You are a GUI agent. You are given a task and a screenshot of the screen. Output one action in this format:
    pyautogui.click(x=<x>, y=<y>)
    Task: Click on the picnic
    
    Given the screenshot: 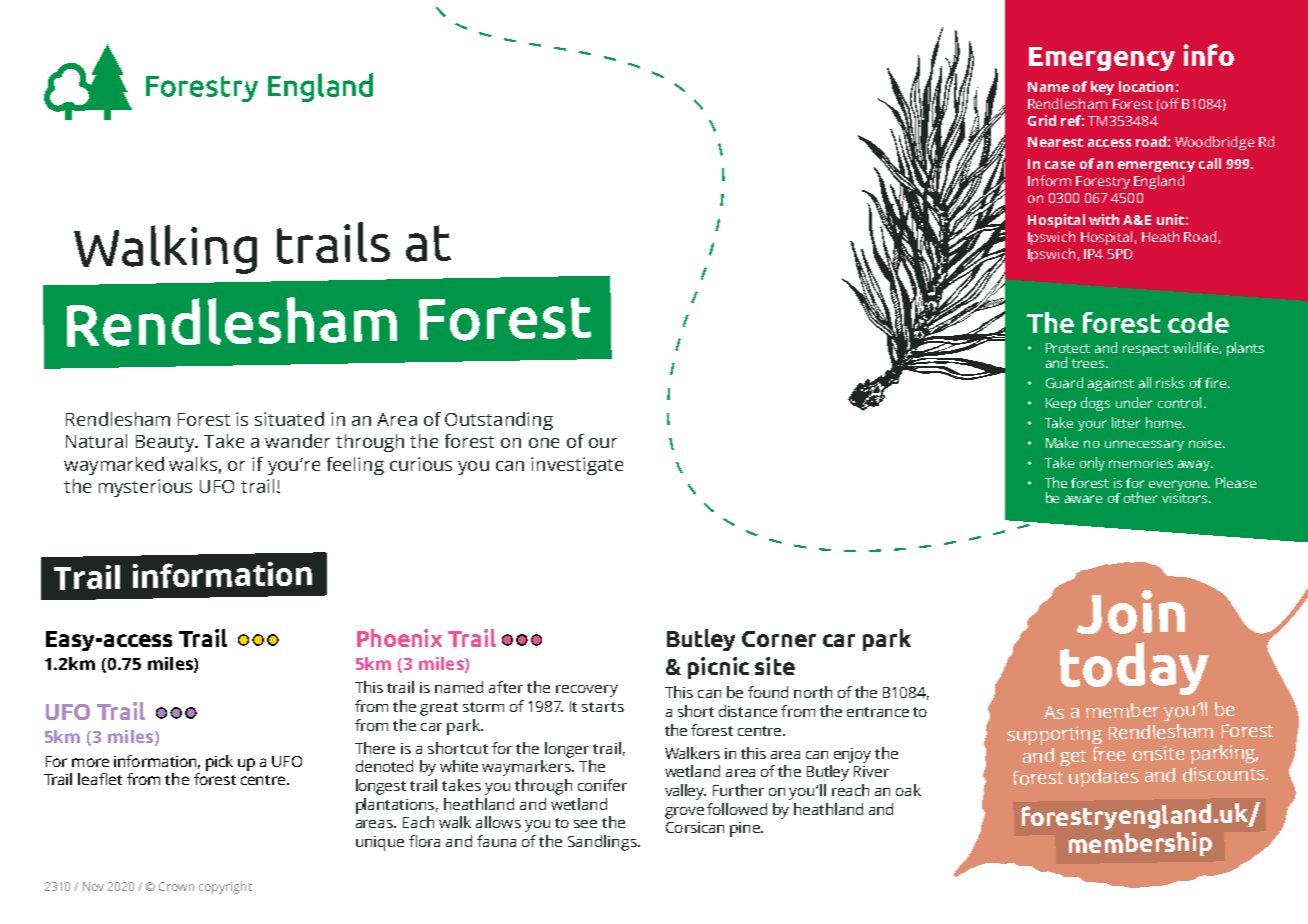 What is the action you would take?
    pyautogui.click(x=718, y=668)
